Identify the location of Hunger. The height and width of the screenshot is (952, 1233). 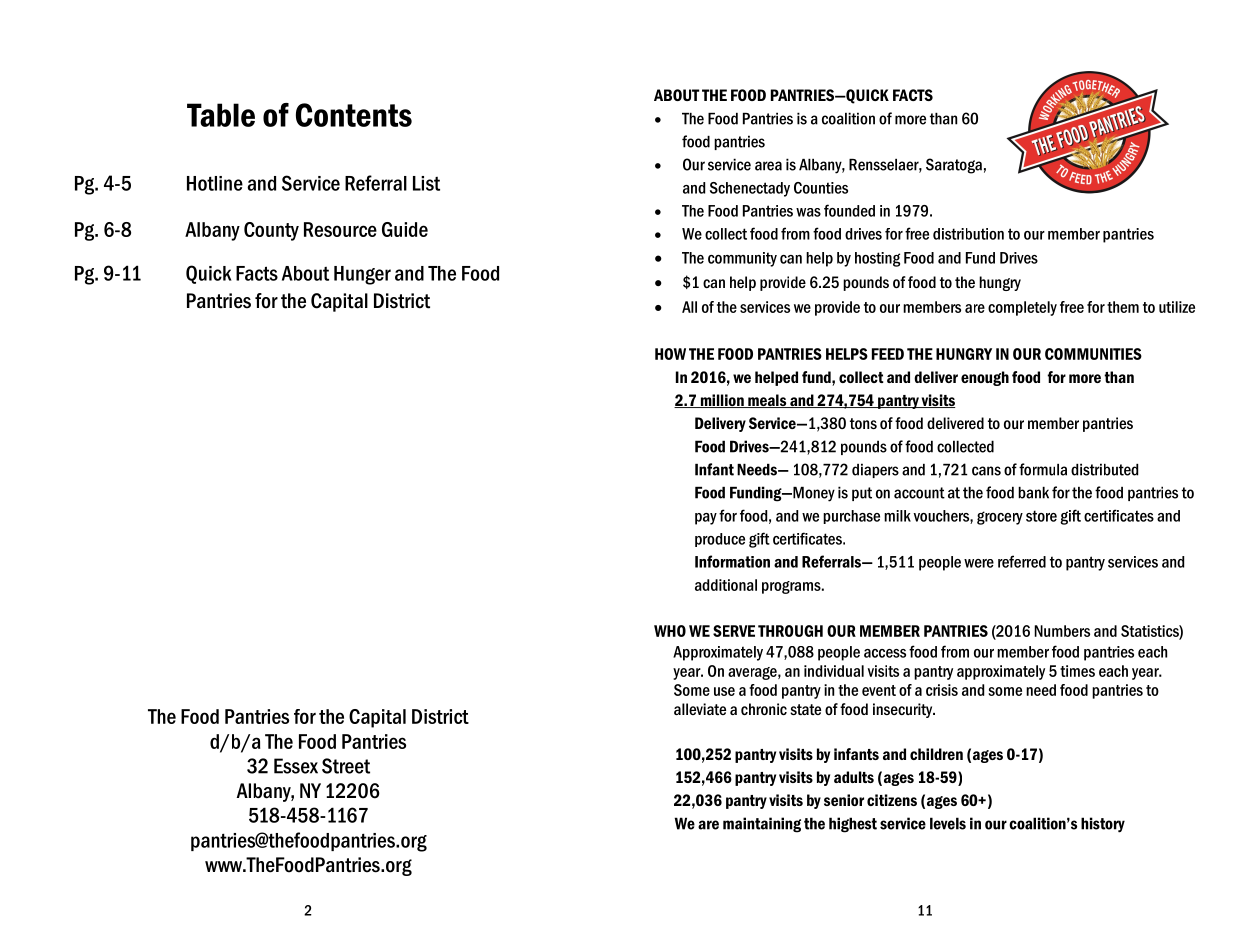
(362, 275).
